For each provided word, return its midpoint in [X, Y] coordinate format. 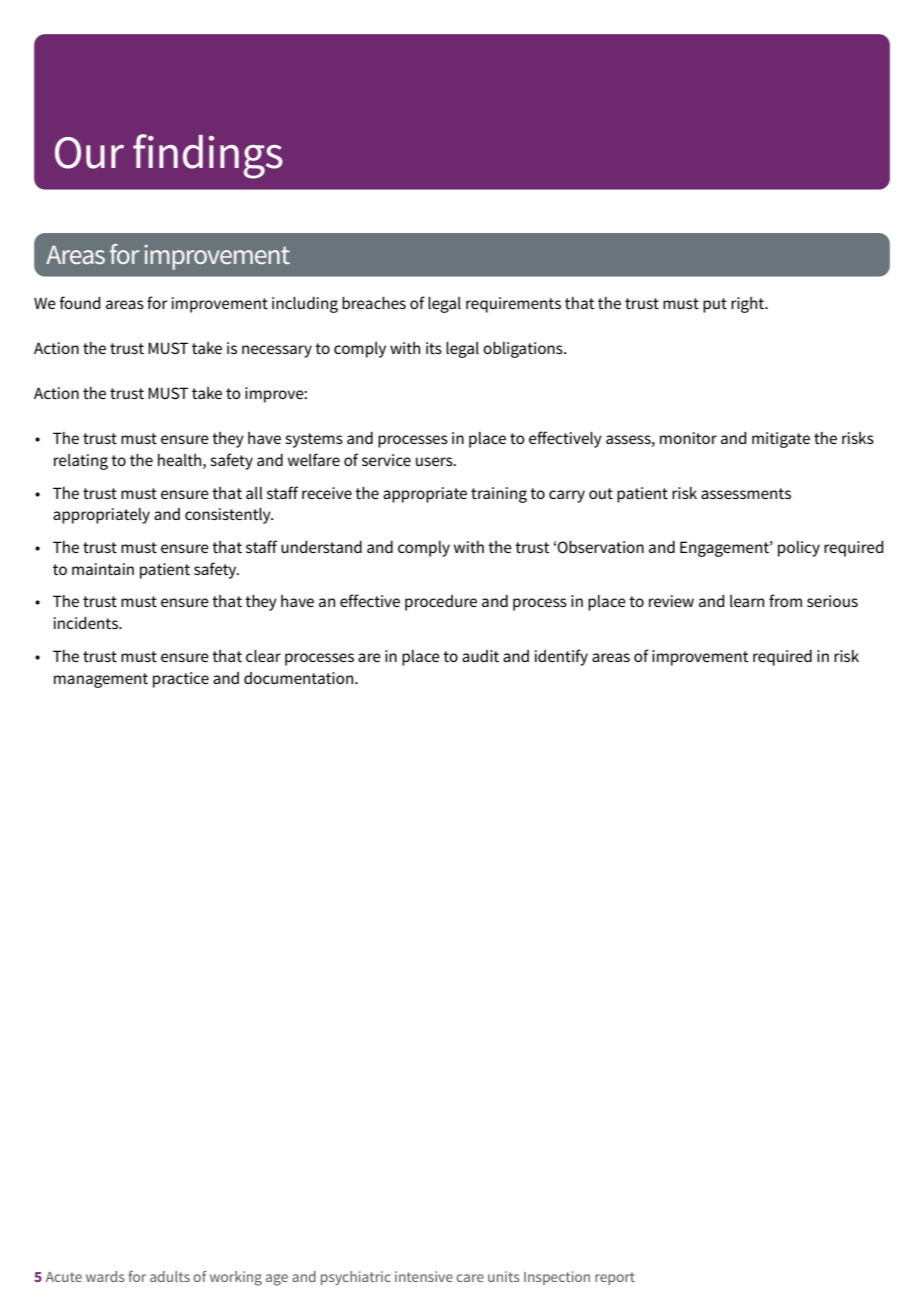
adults [170, 1276]
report [615, 1278]
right [748, 305]
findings [208, 156]
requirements [513, 305]
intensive [424, 1276]
